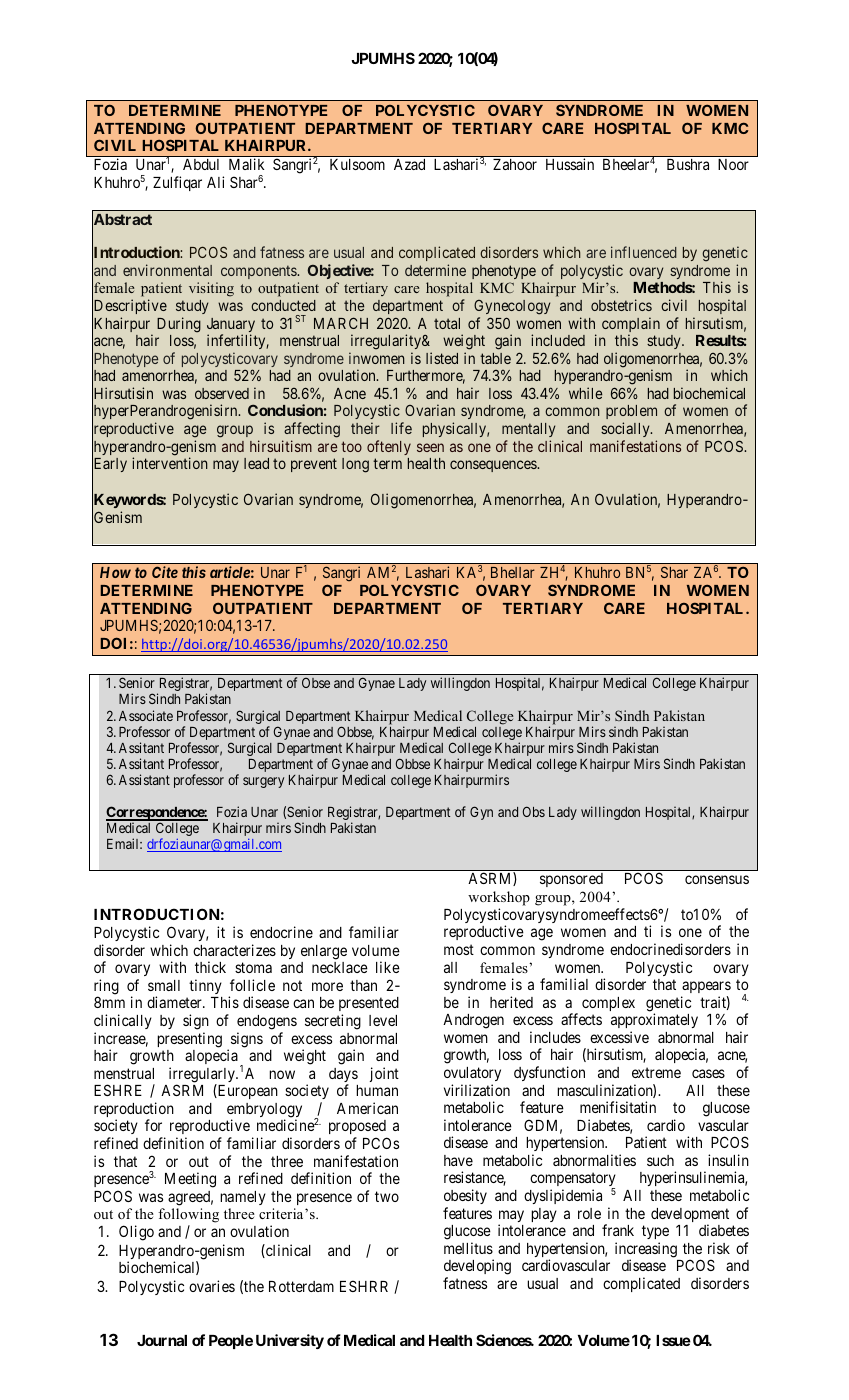 Image resolution: width=849 pixels, height=1400 pixels. What do you see at coordinates (201, 164) in the screenshot?
I see `Abdul` at bounding box center [201, 164].
